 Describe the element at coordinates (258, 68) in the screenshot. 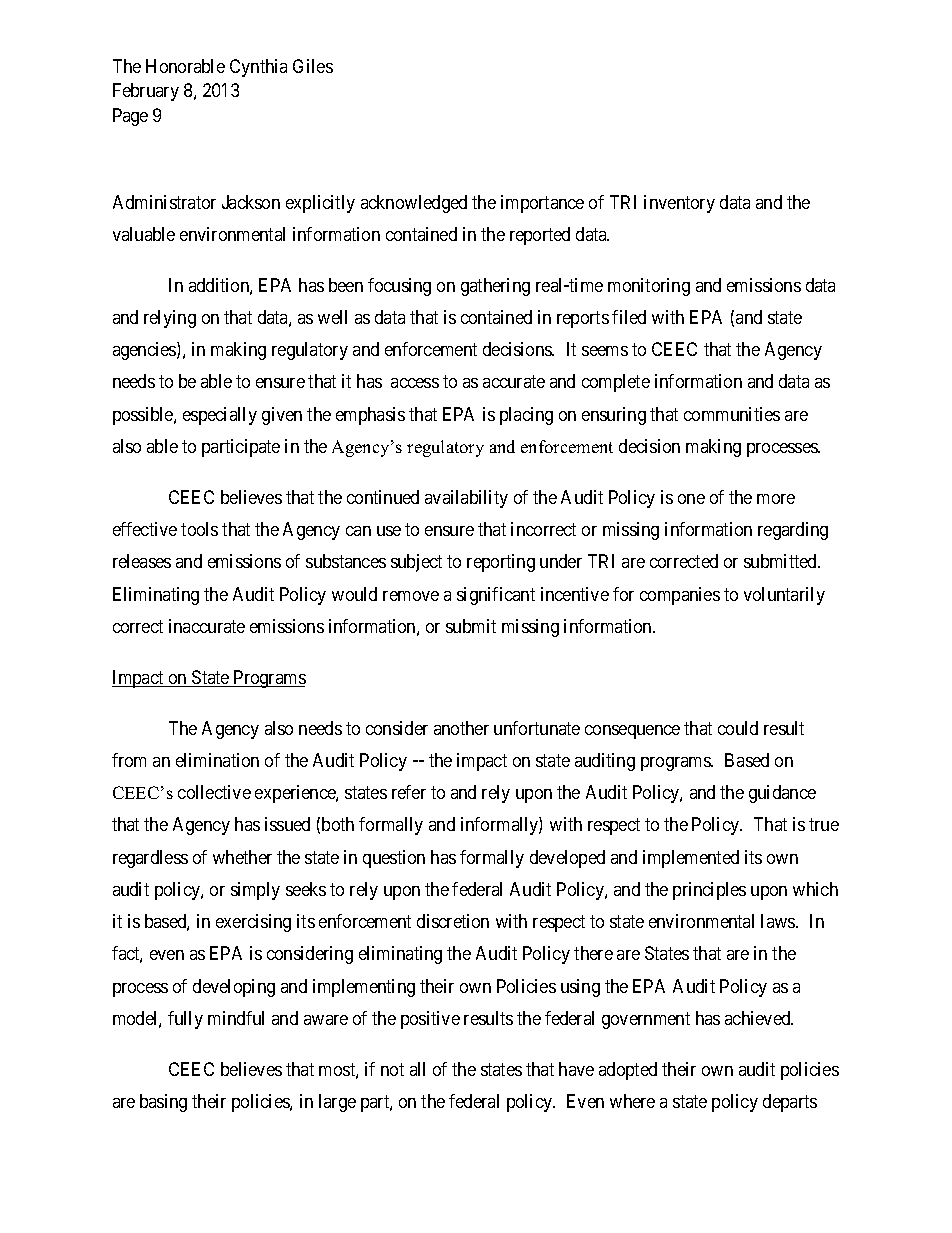

I see `Cynthia` at that location.
